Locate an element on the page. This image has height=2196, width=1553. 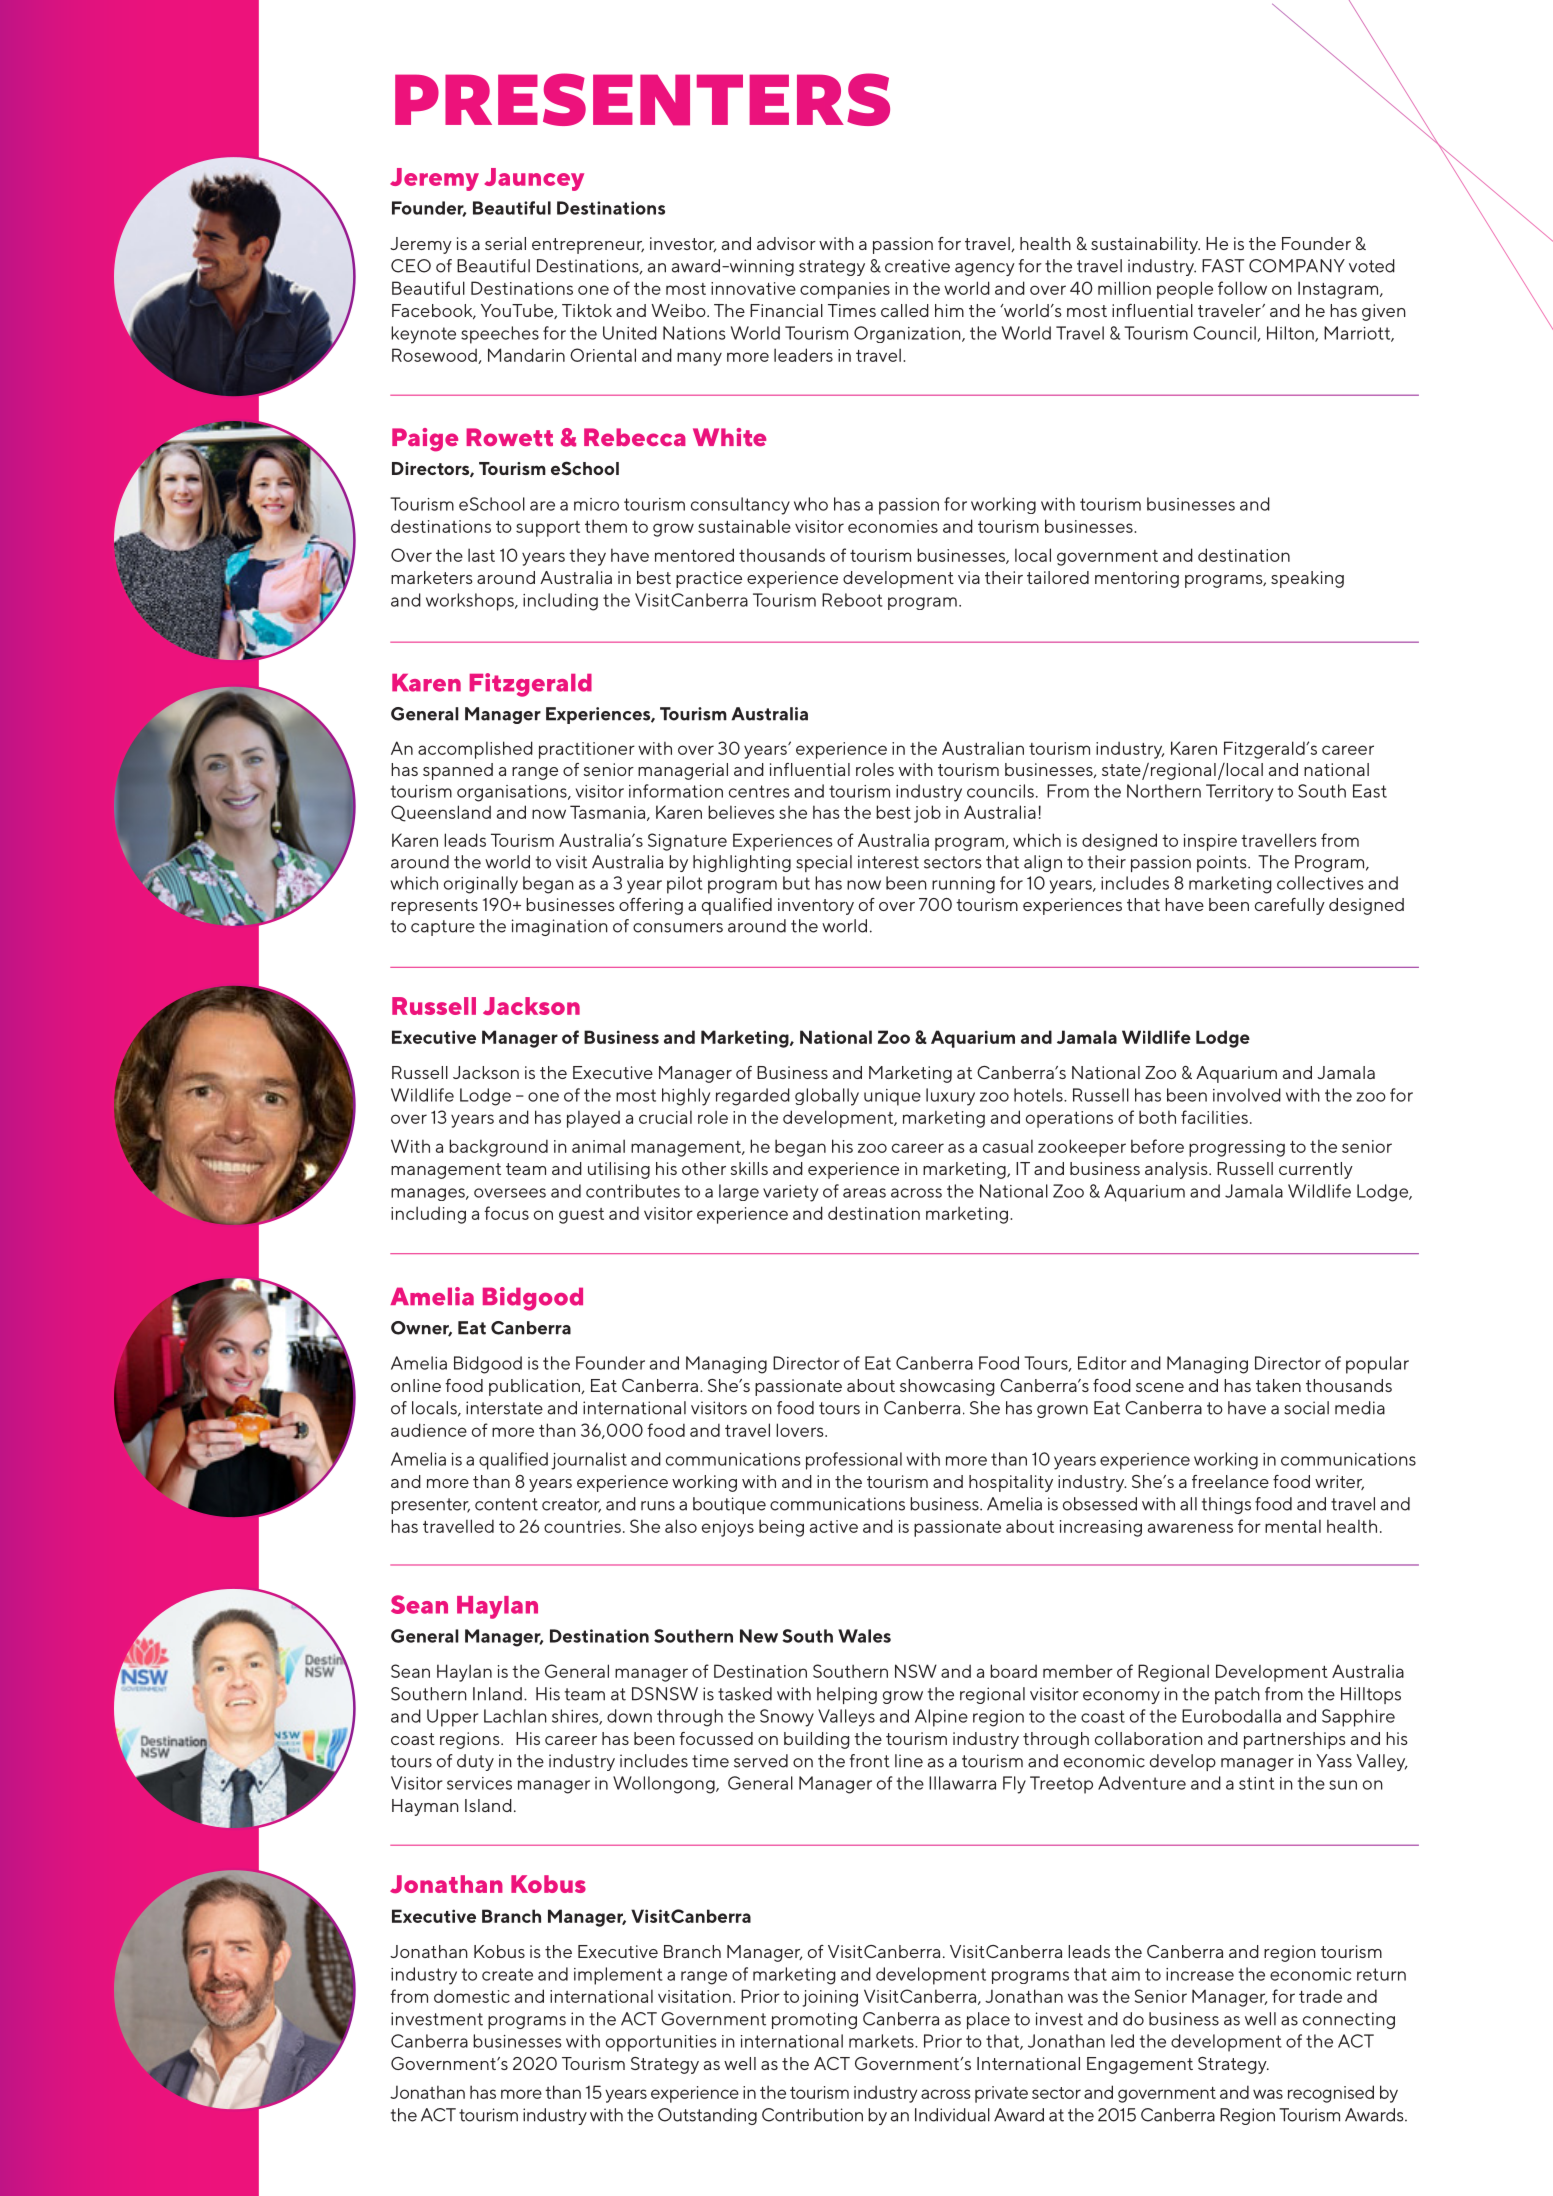
called is located at coordinates (905, 310).
